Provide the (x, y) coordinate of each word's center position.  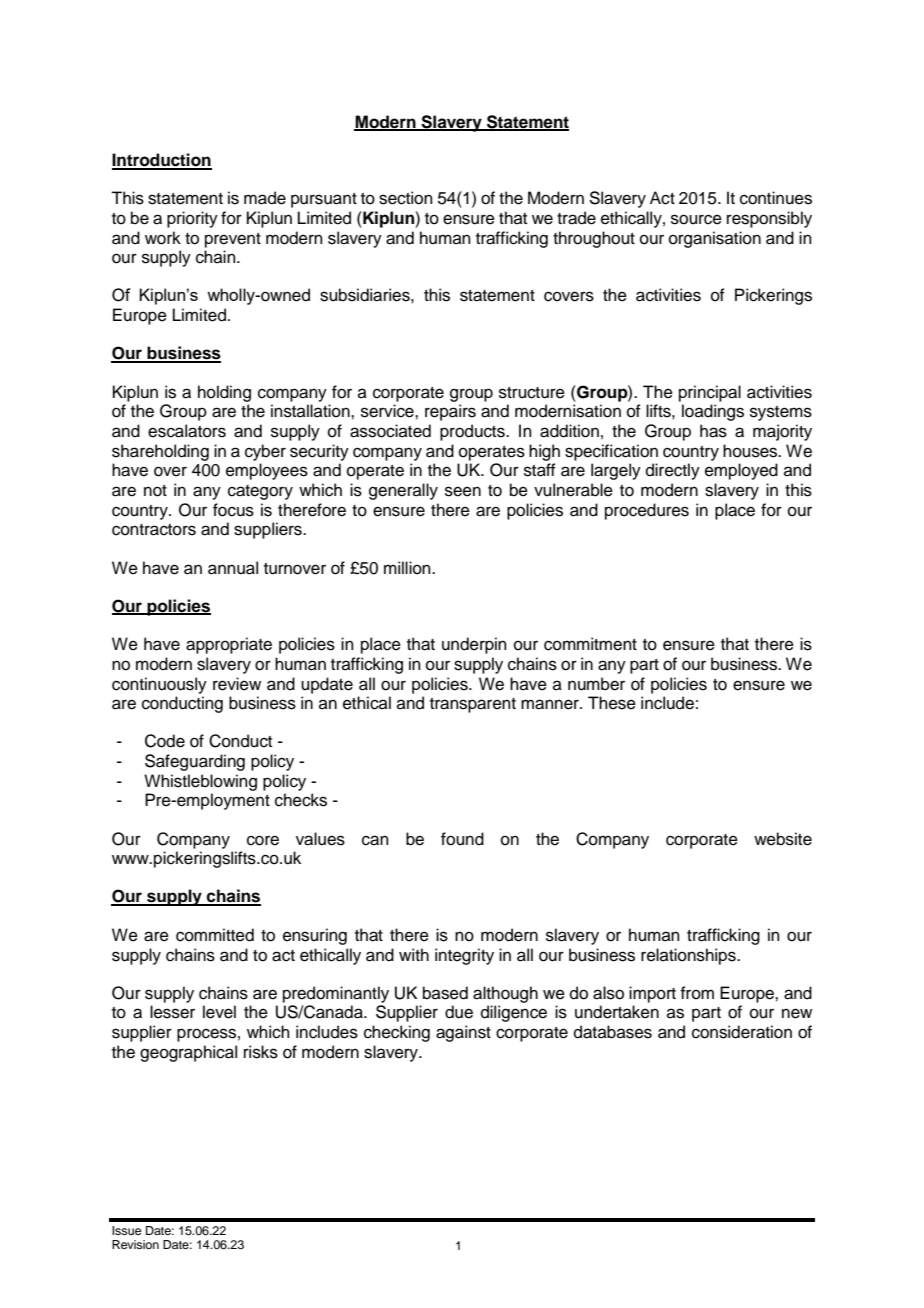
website (783, 839)
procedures (647, 511)
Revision (135, 1244)
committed (215, 935)
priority (192, 219)
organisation (715, 239)
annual (233, 568)
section (406, 198)
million (408, 568)
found (462, 839)
